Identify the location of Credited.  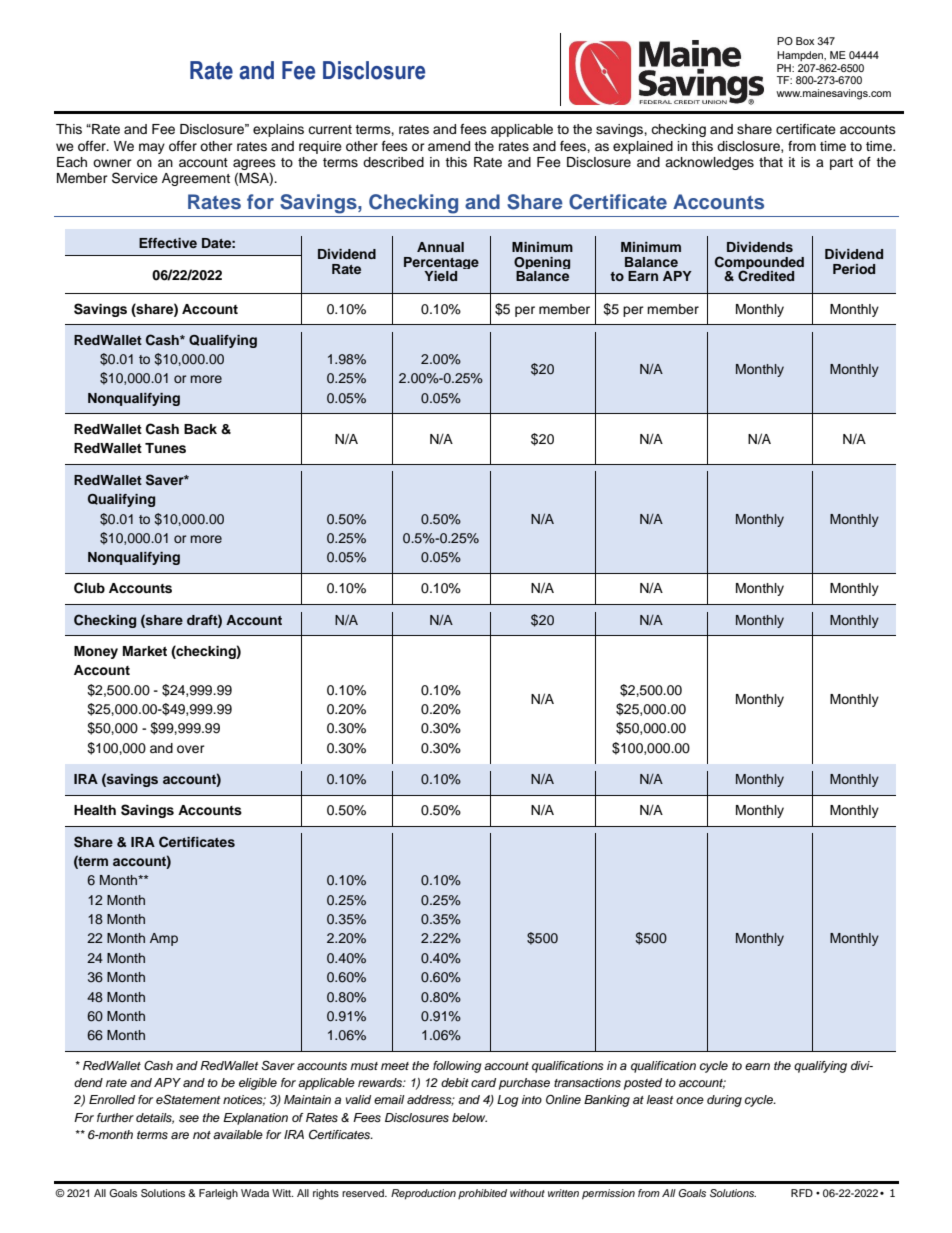
(766, 276).
